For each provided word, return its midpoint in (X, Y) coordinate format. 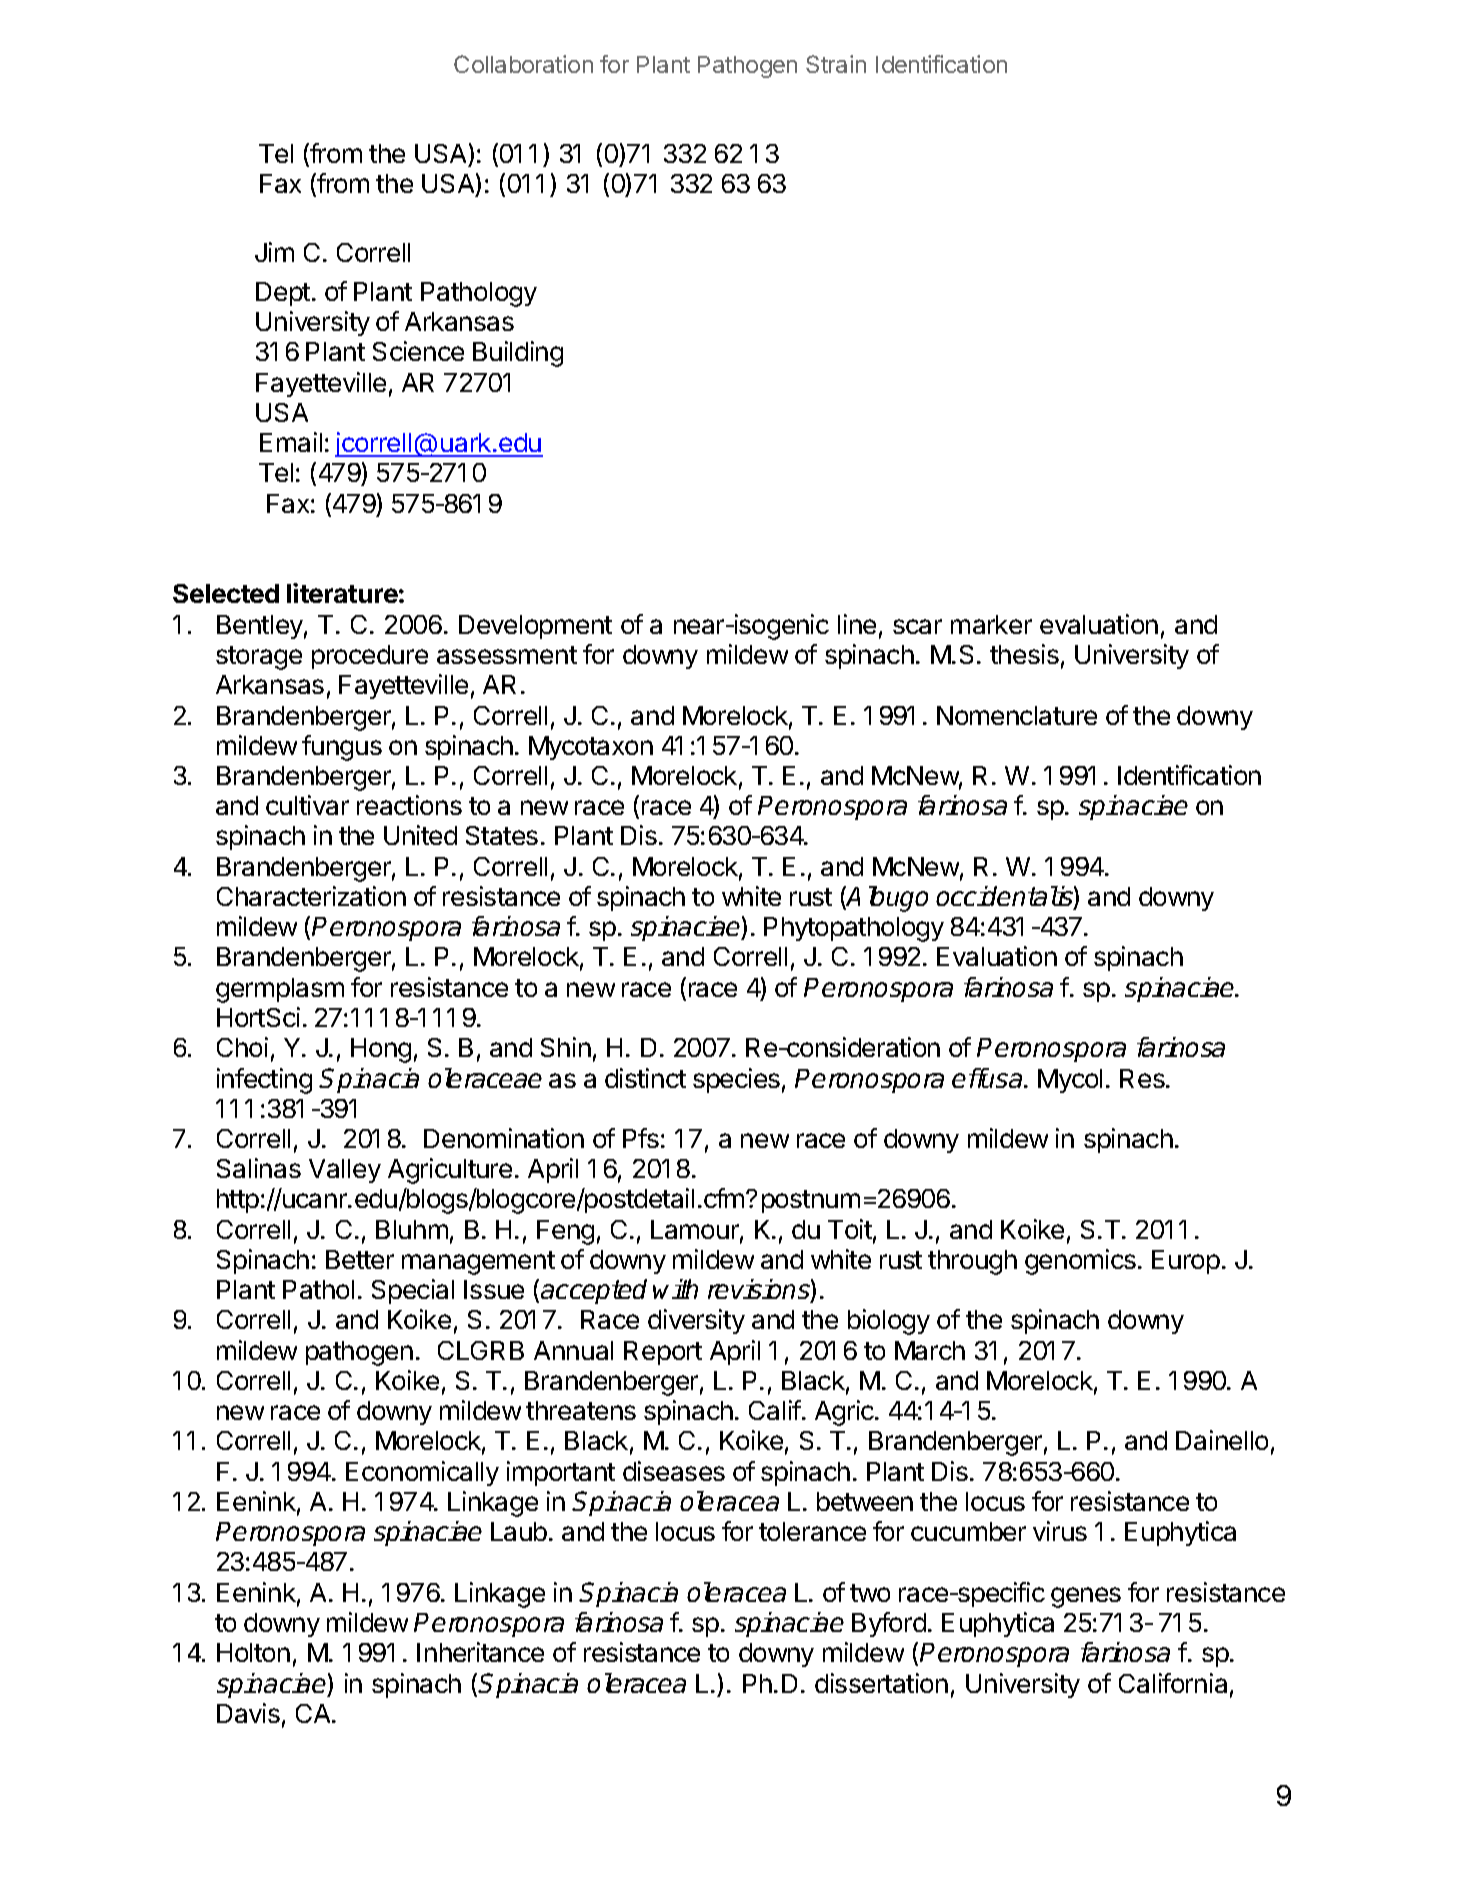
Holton (253, 1652)
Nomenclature (1017, 715)
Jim (274, 252)
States (502, 835)
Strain (836, 64)
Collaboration (523, 64)
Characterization (311, 896)
